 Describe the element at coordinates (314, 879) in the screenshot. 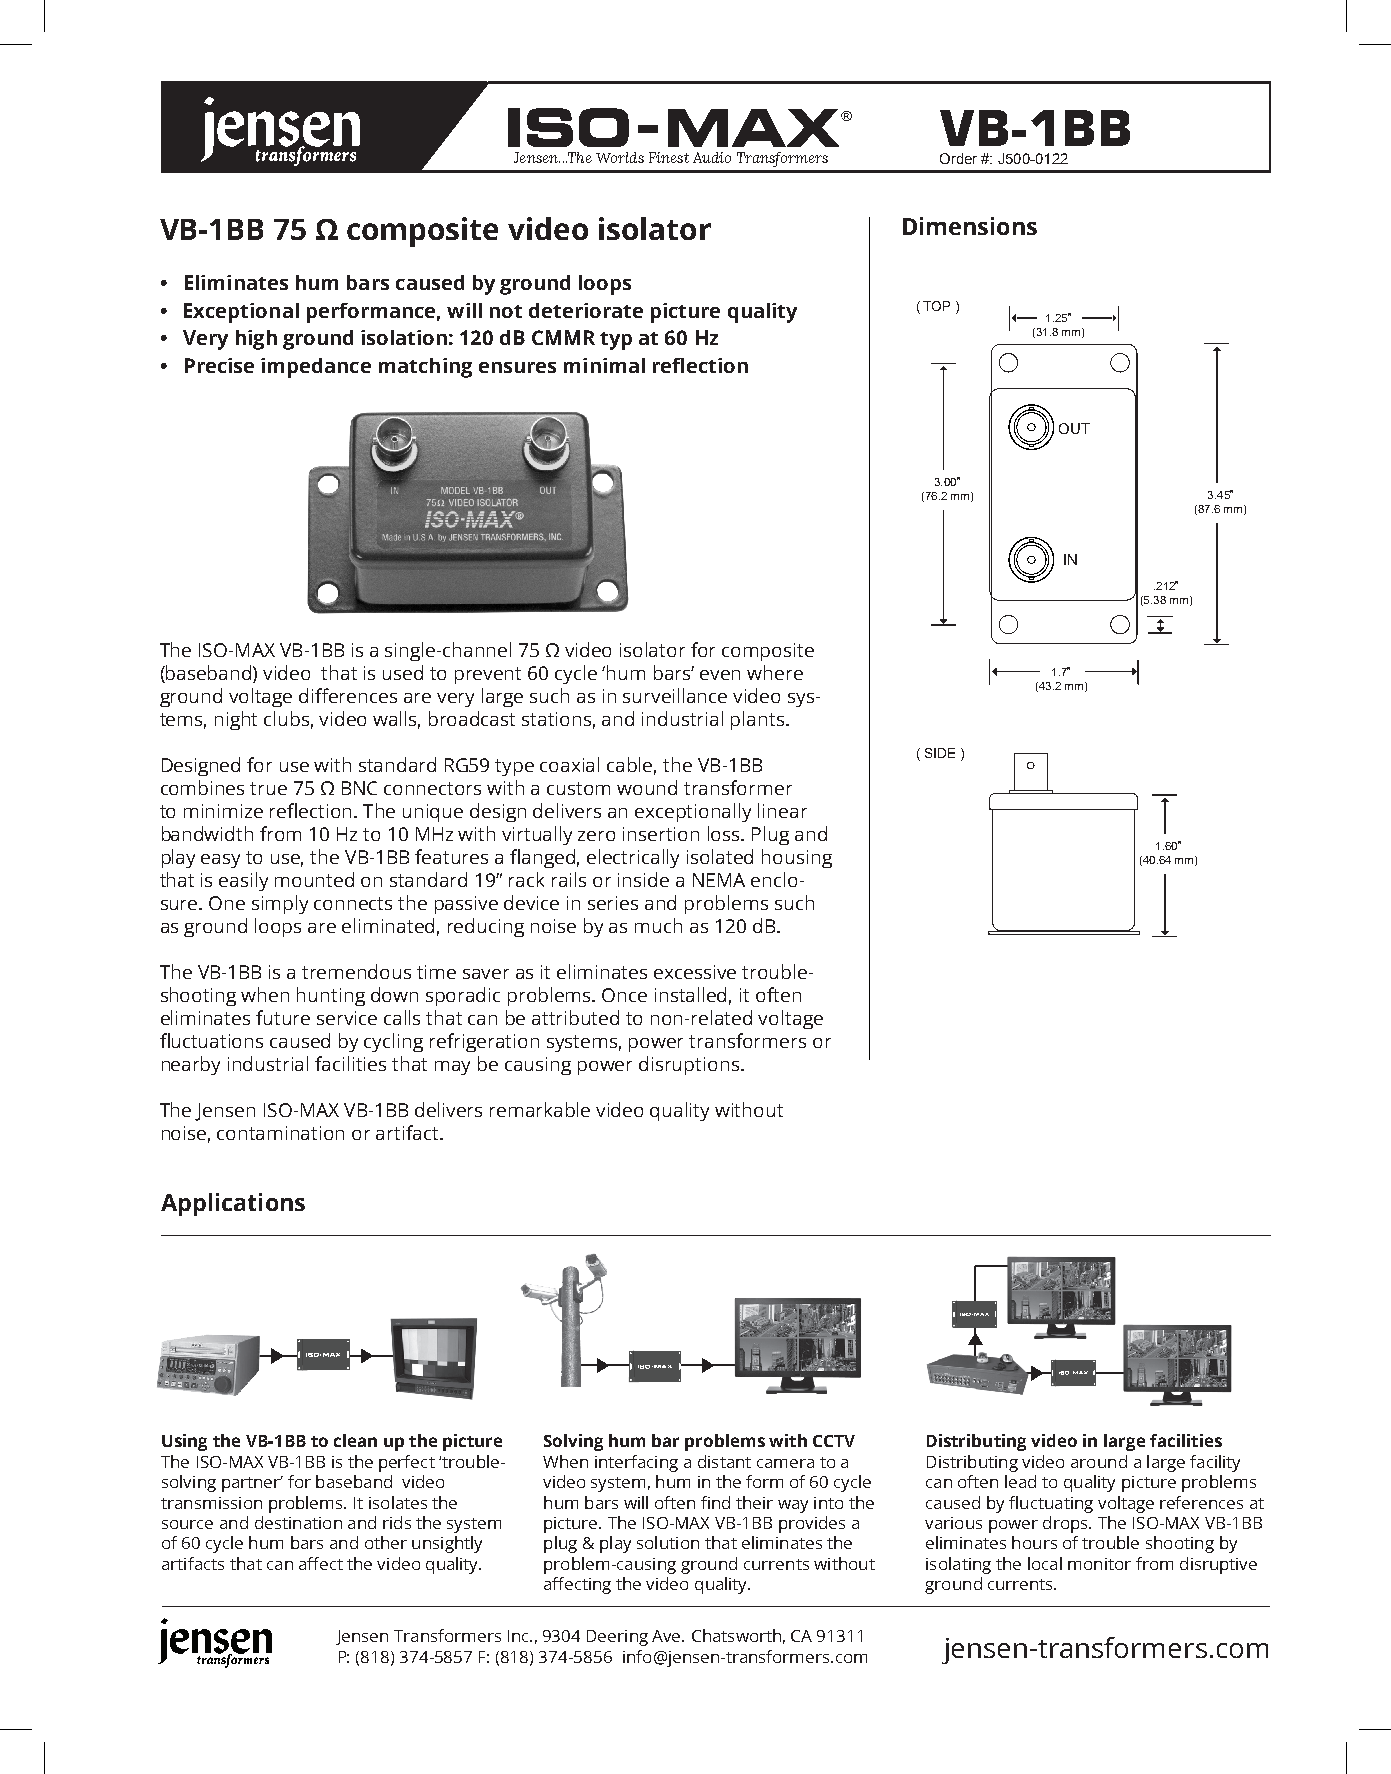

I see `mounted` at that location.
